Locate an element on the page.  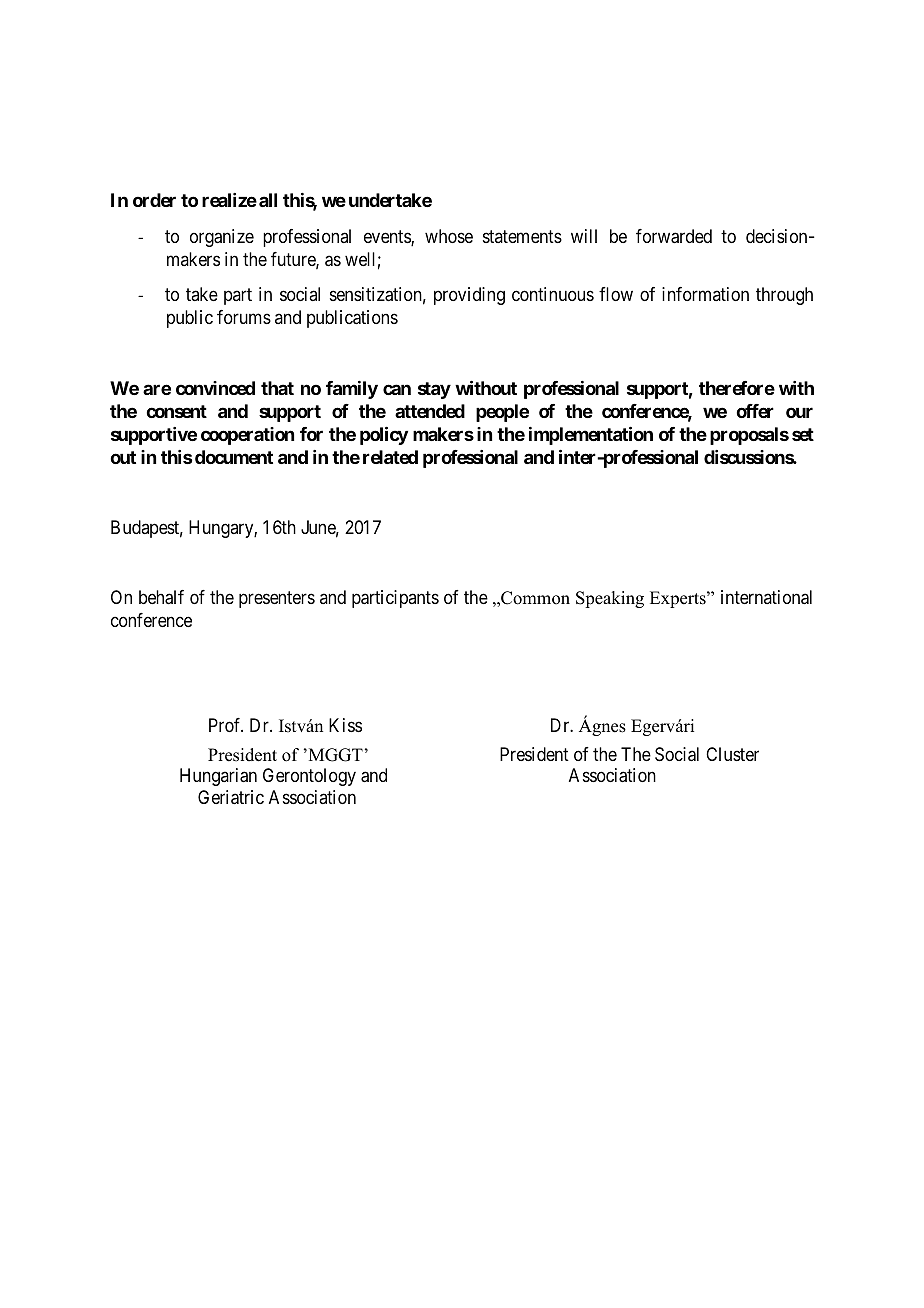
Cluster is located at coordinates (732, 754).
